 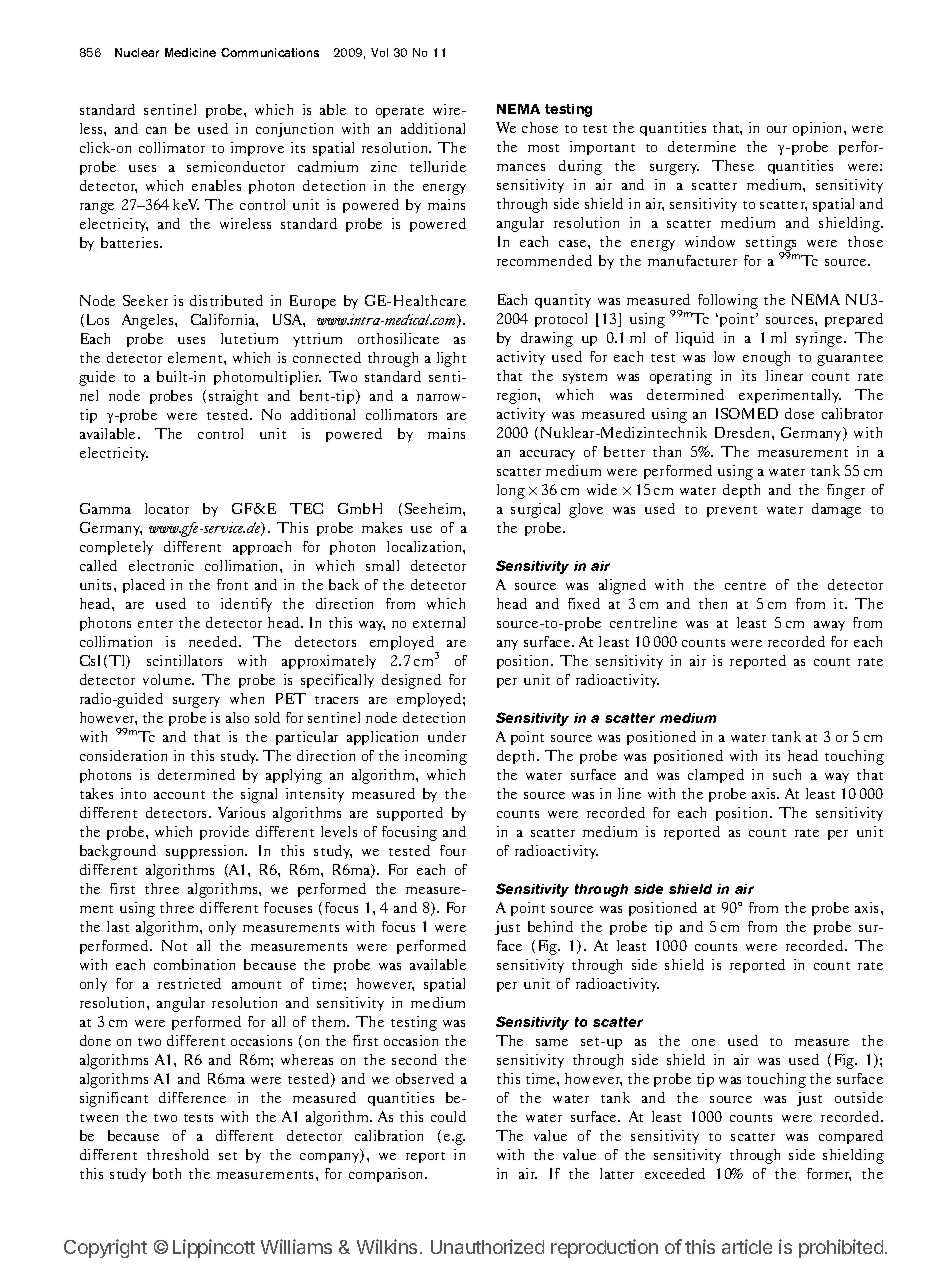 I want to click on article, so click(x=747, y=1246).
